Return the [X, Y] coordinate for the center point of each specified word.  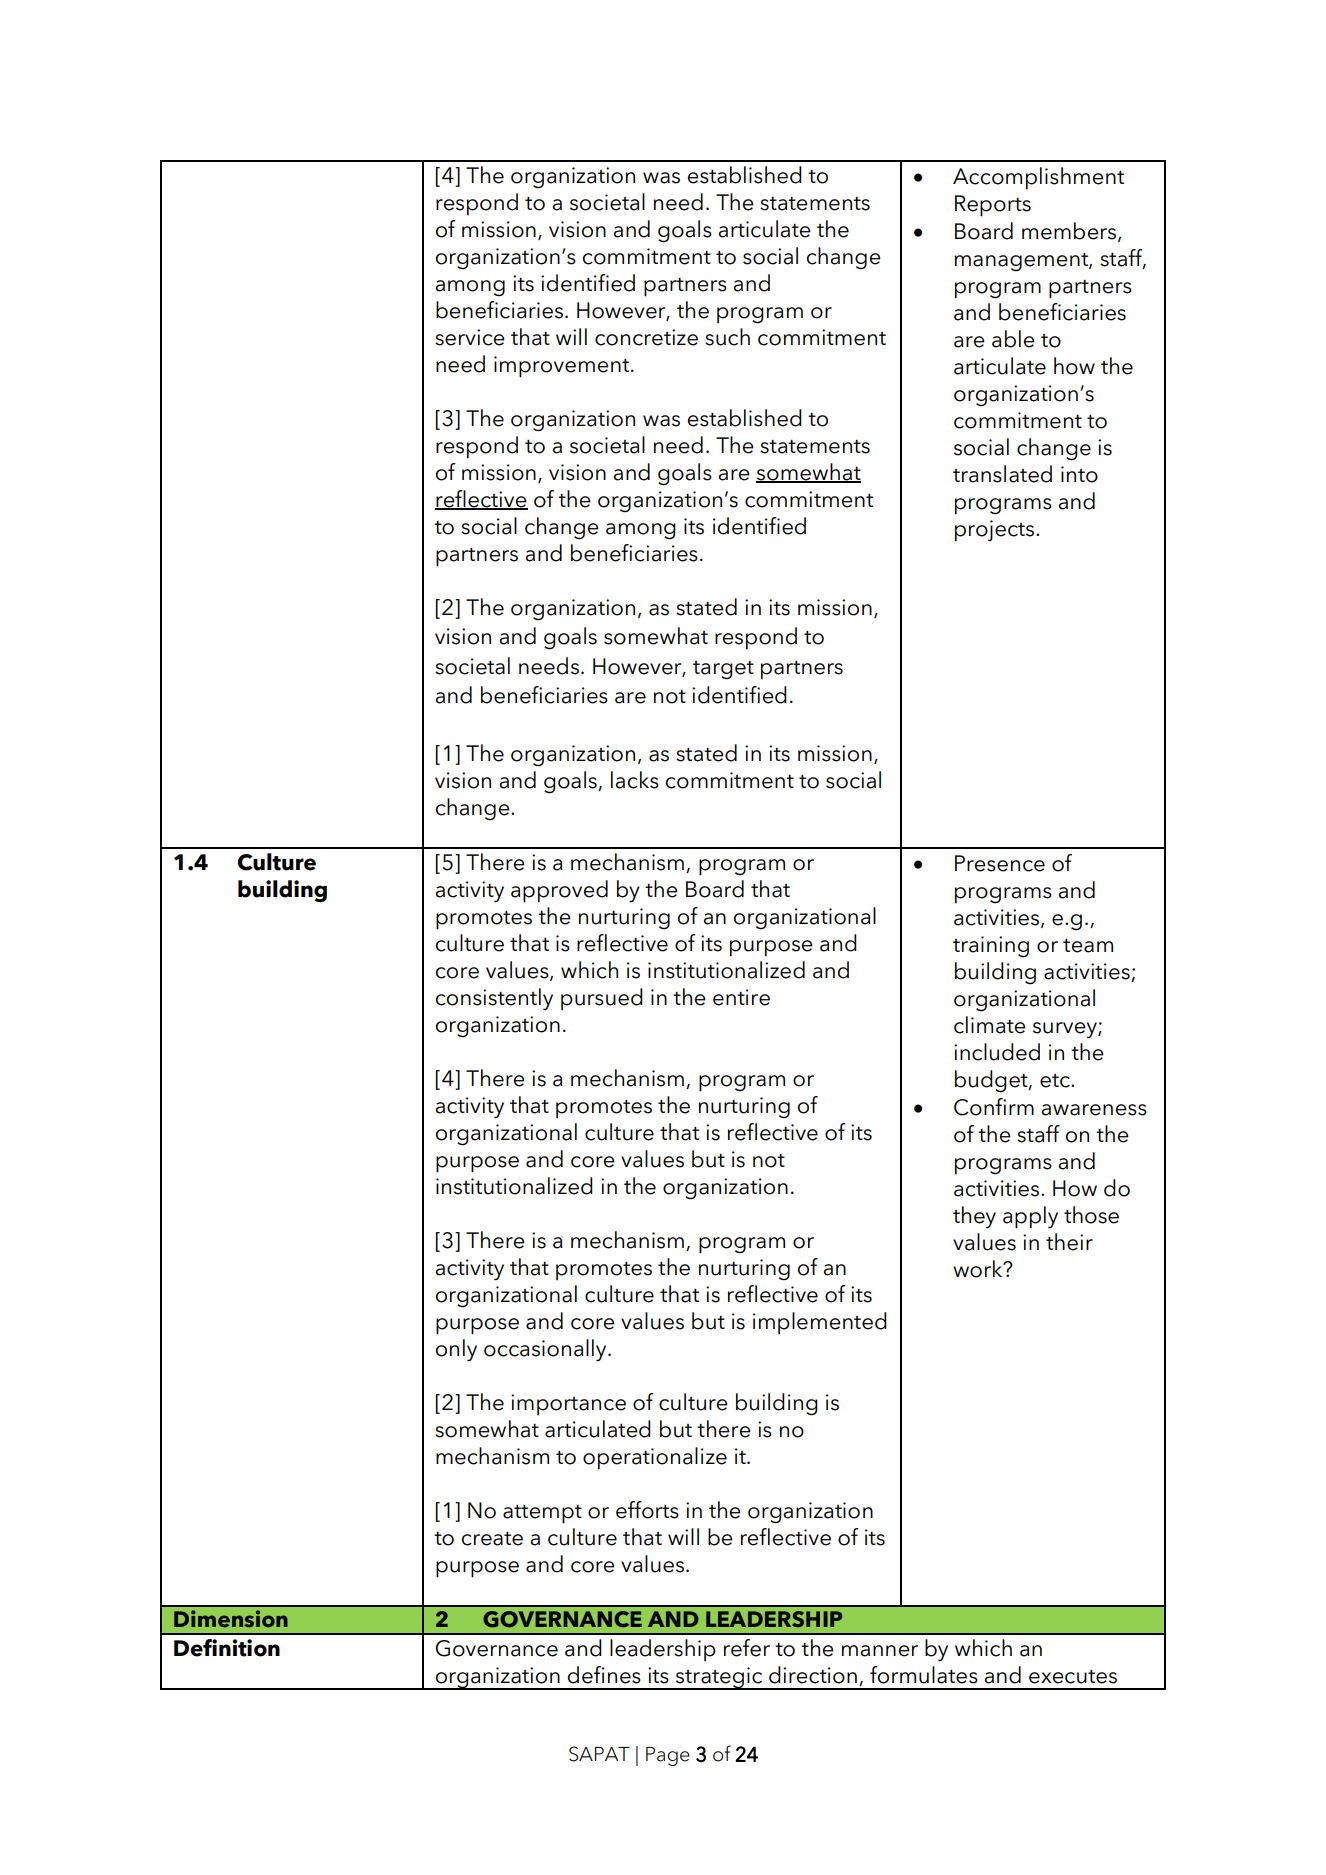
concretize [646, 337]
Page [668, 1756]
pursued [602, 999]
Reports [993, 206]
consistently [494, 999]
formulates [924, 1675]
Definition [227, 1648]
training [991, 947]
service [470, 337]
